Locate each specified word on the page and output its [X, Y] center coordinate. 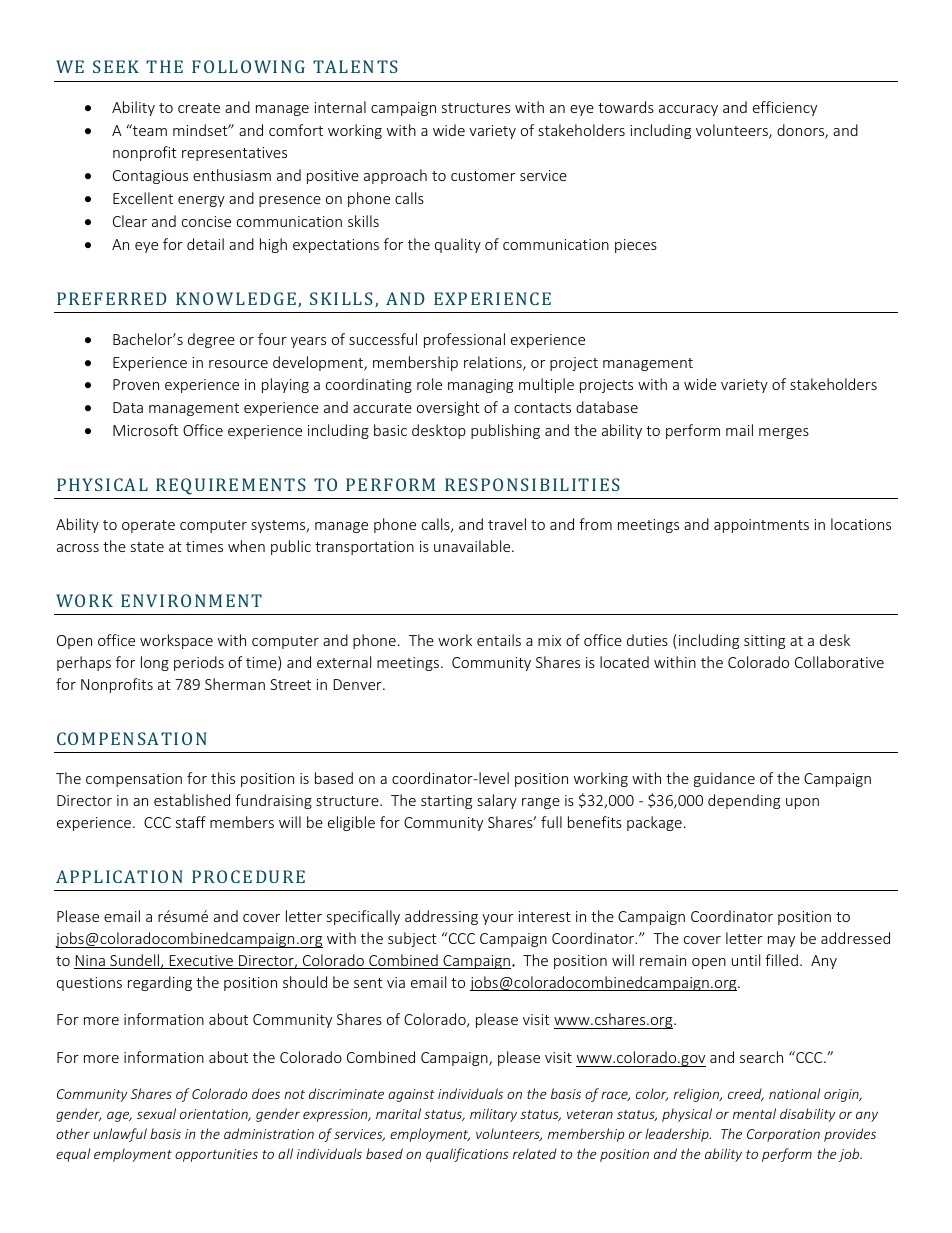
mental [754, 1113]
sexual [156, 1113]
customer [483, 176]
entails [499, 640]
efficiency [785, 108]
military [493, 1115]
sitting [764, 642]
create [199, 108]
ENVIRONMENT [191, 600]
